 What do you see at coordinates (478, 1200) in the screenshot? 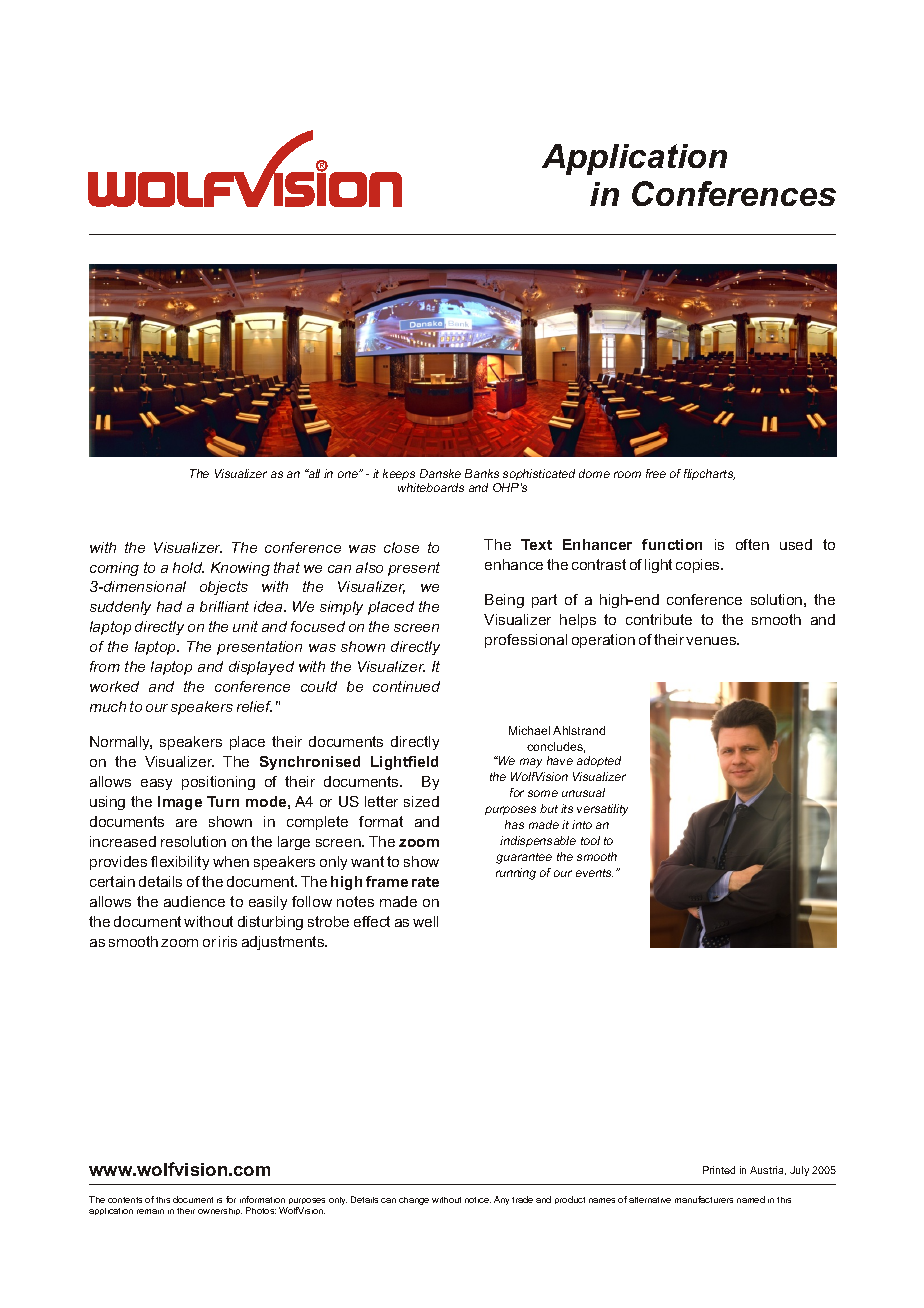
I see `notice` at bounding box center [478, 1200].
